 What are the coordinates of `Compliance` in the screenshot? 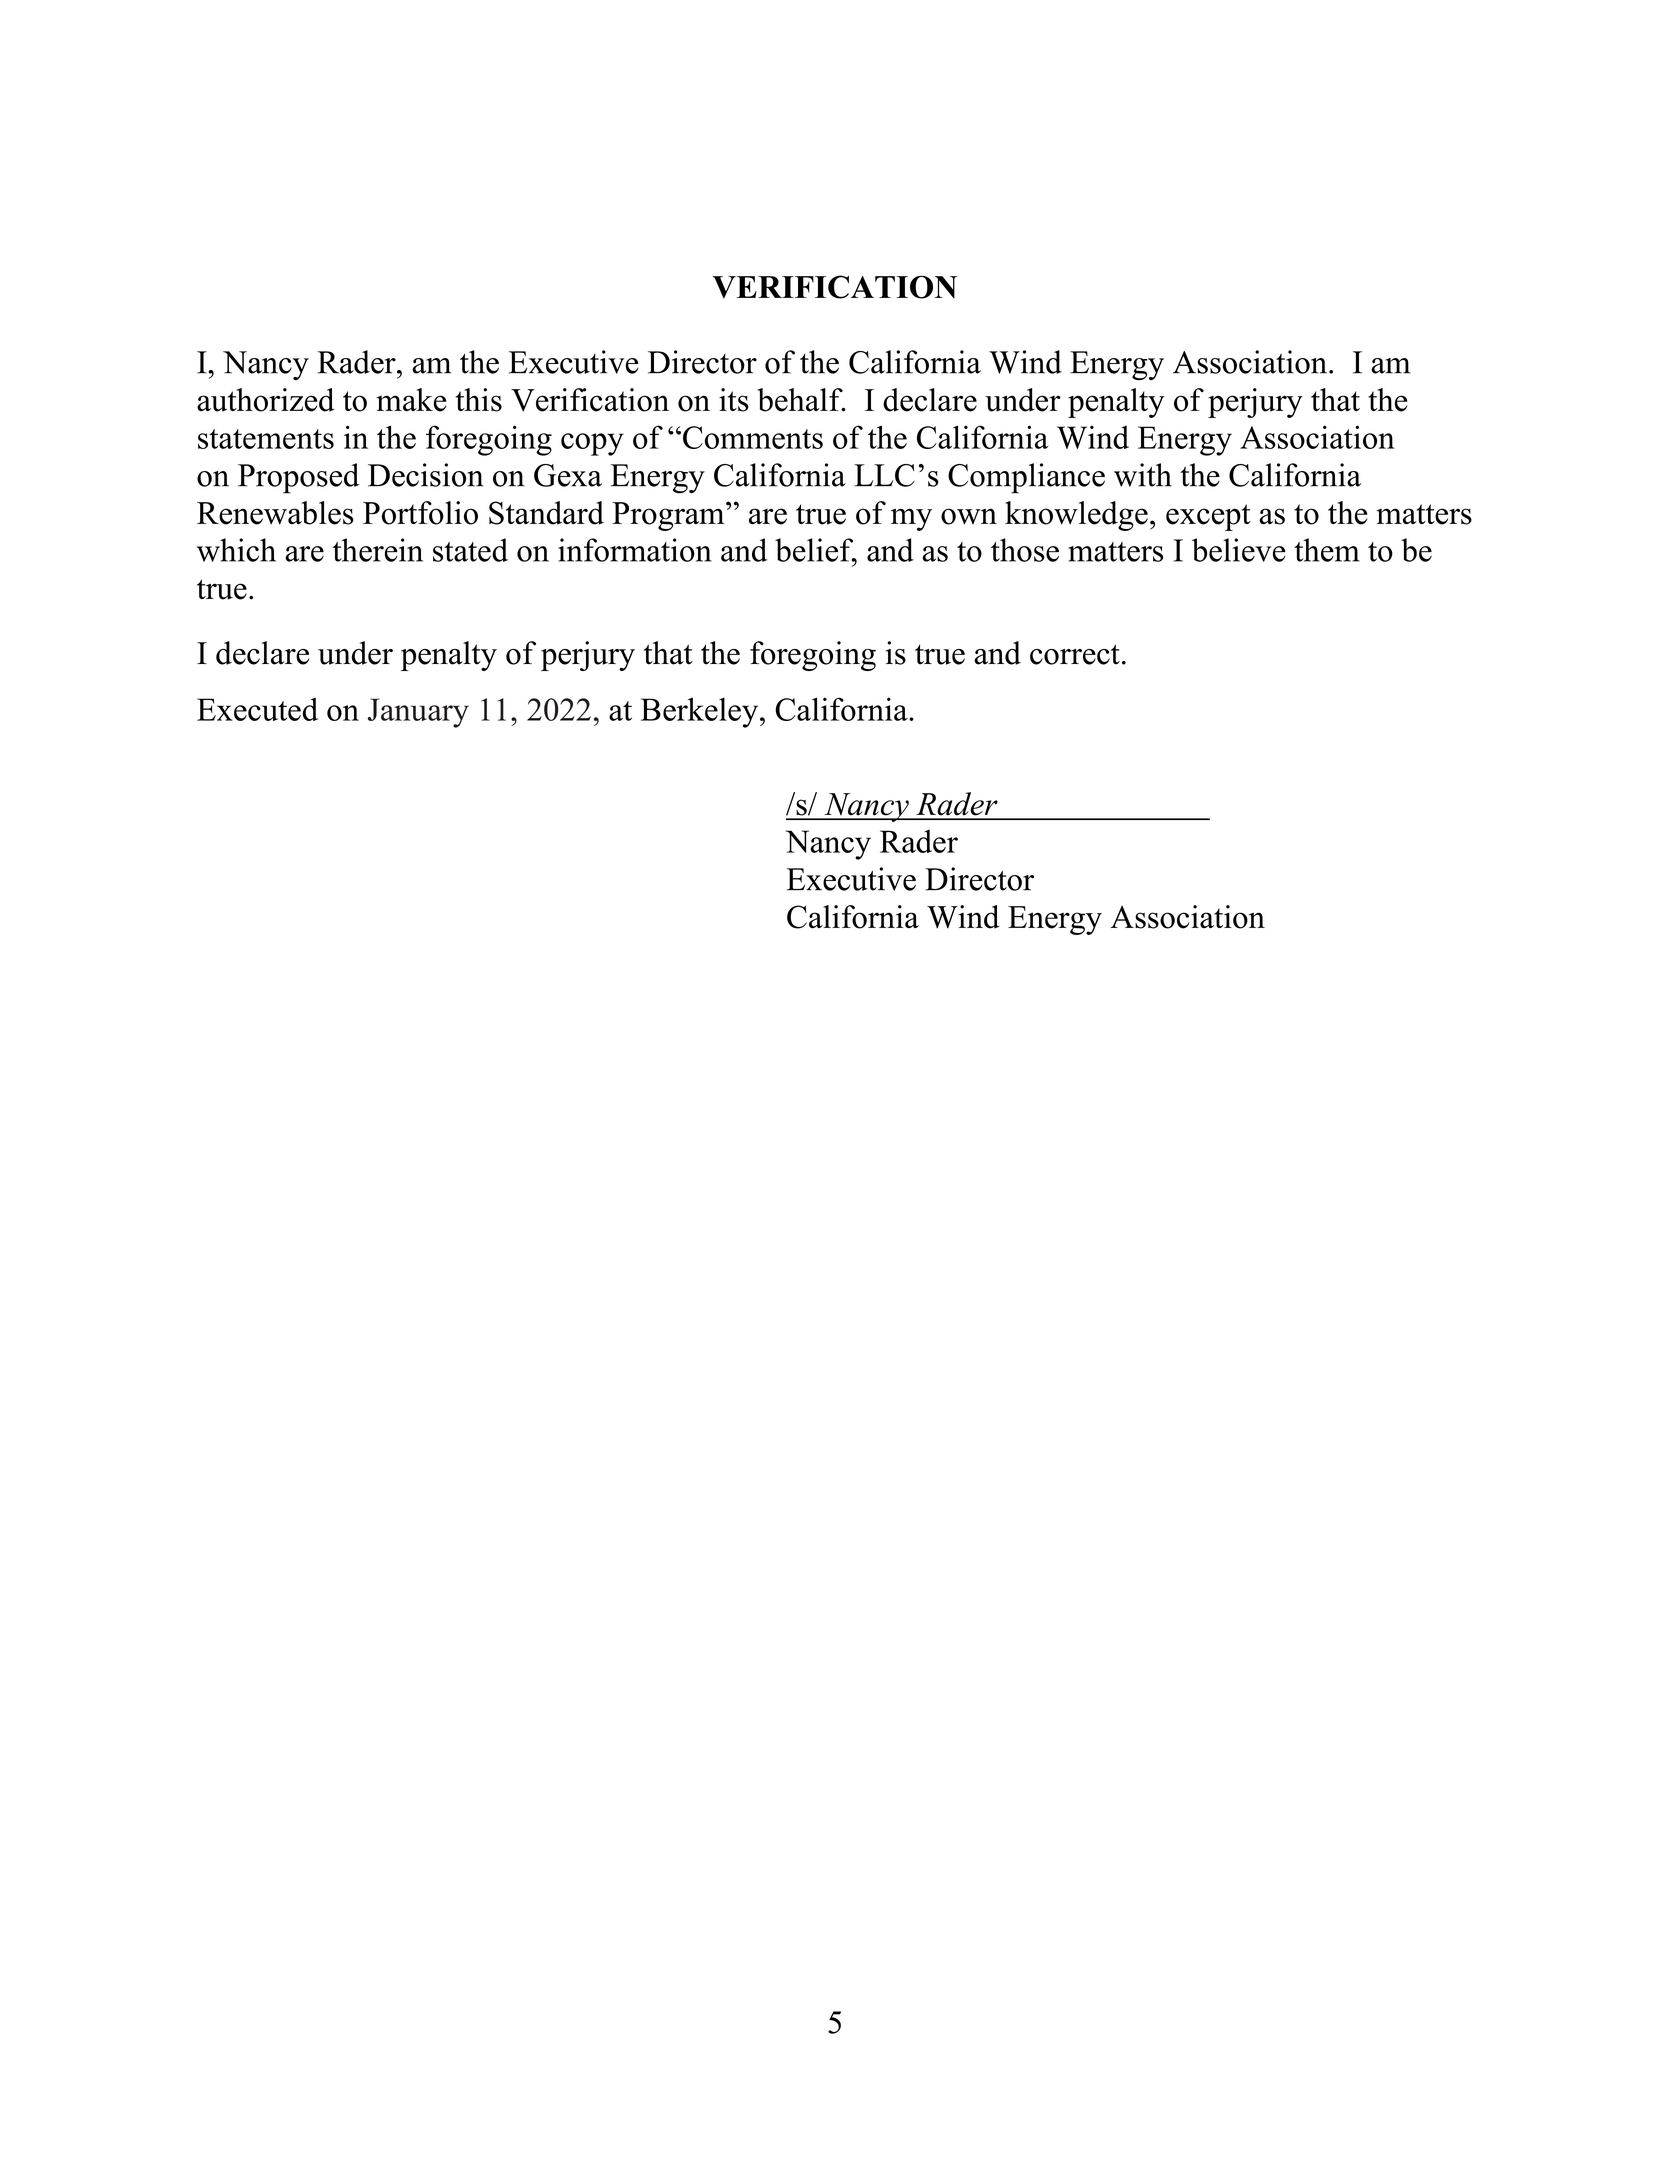 It's located at (1026, 478).
